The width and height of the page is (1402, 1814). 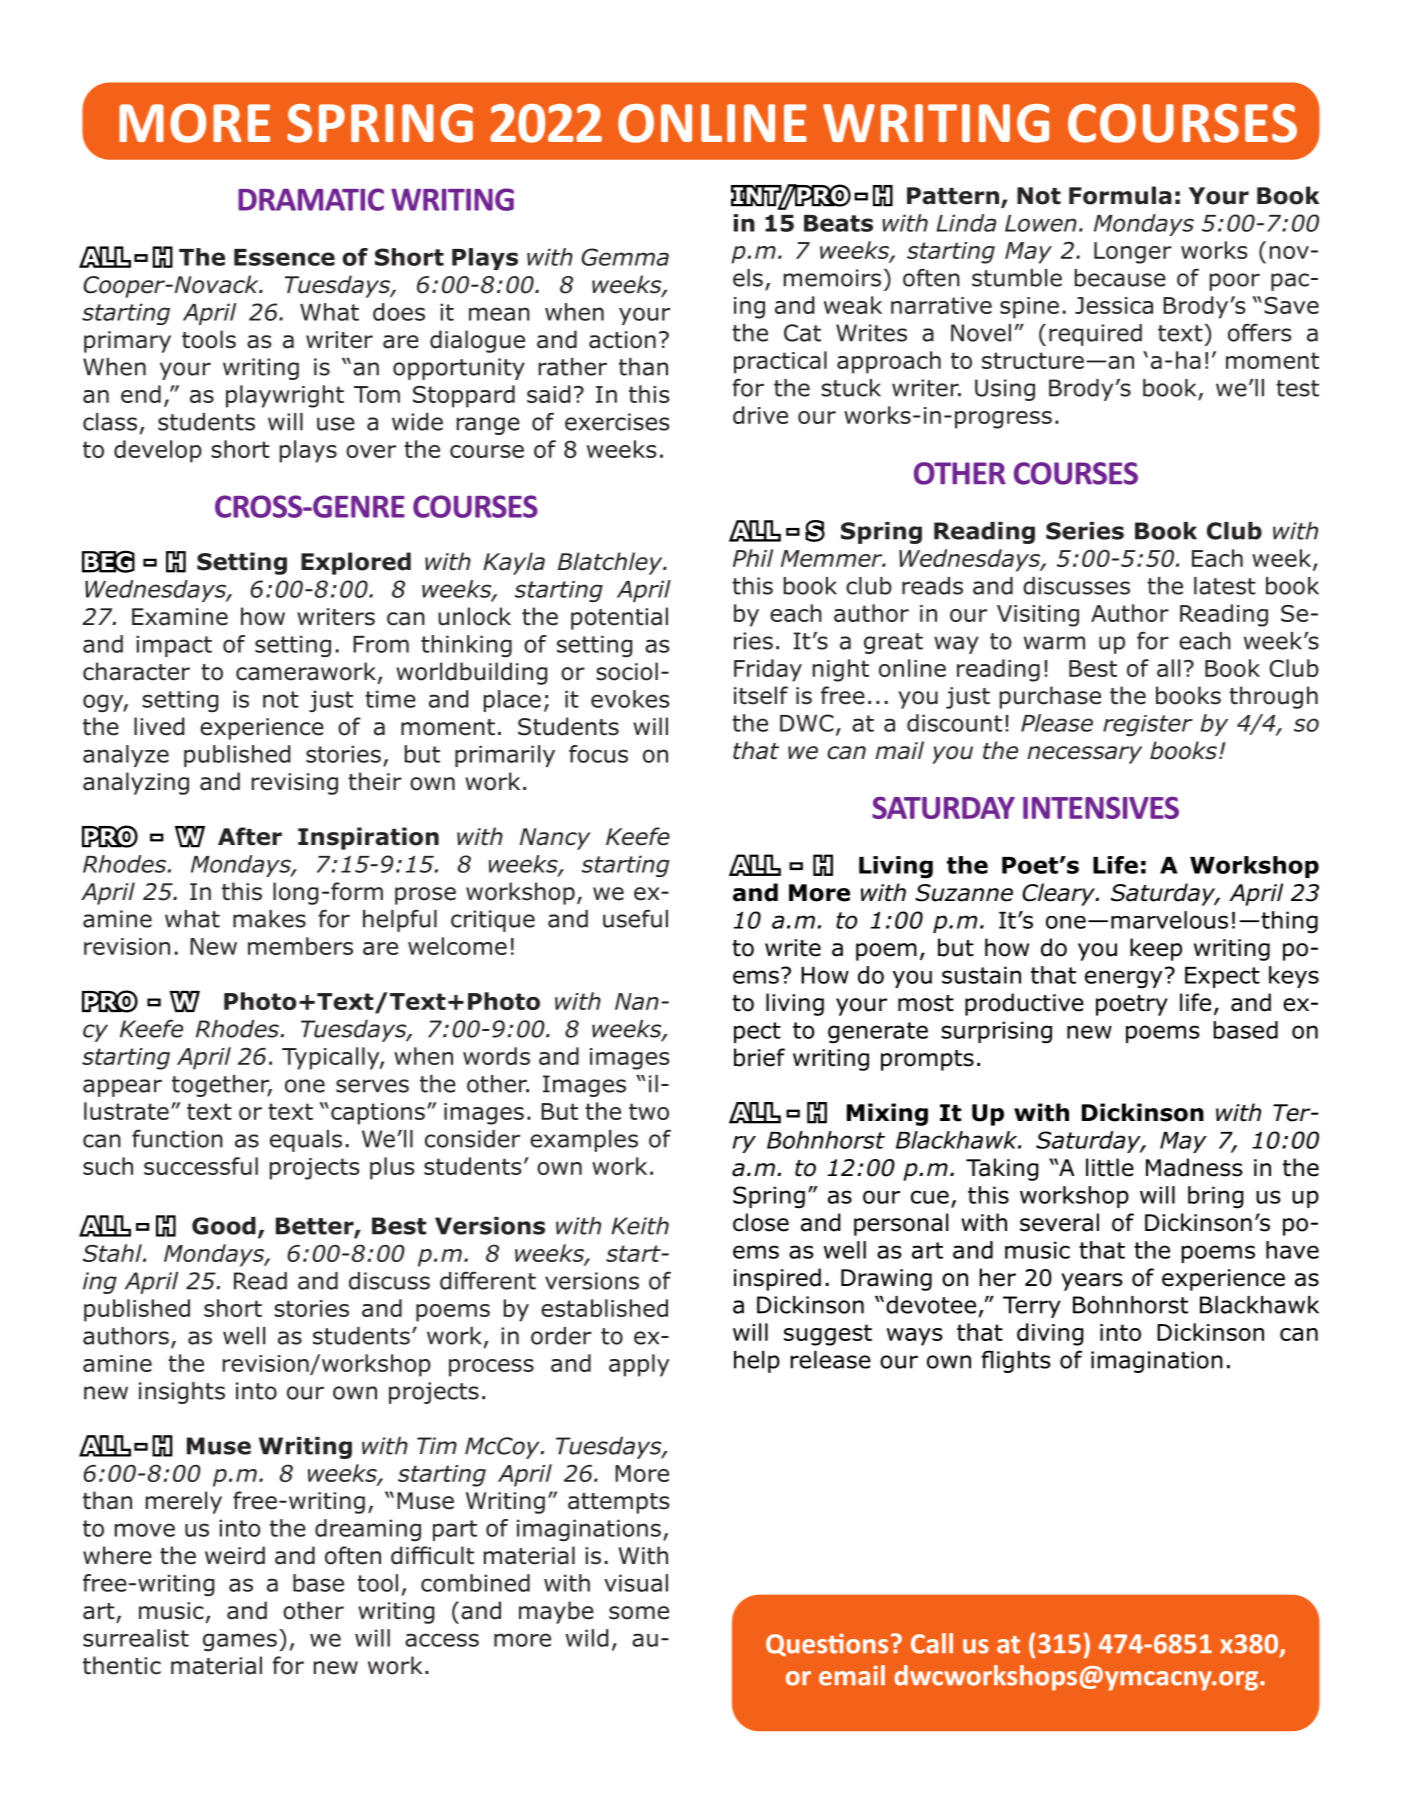 I want to click on because, so click(x=1120, y=278).
